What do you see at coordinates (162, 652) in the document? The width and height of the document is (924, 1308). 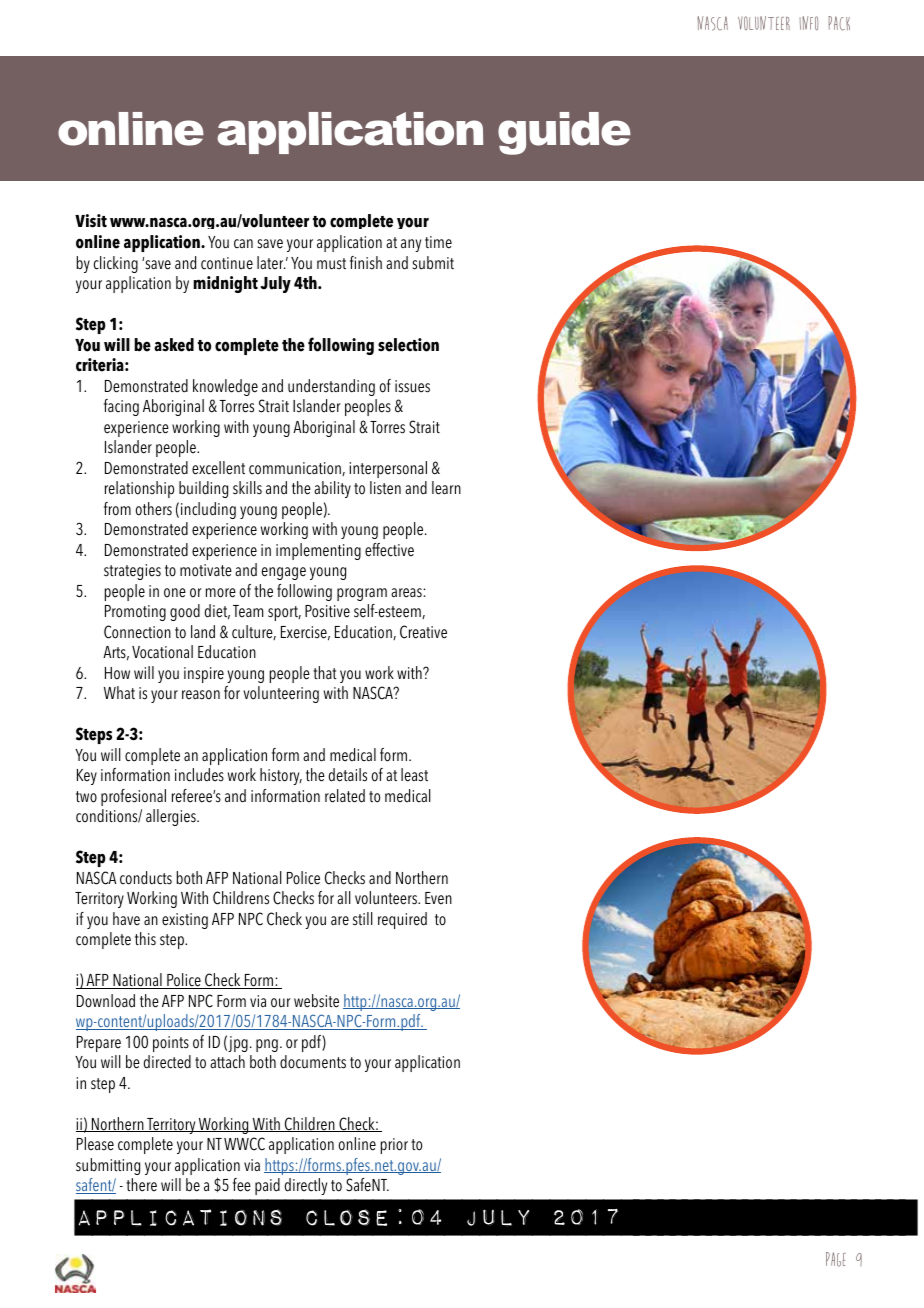 I see `Vocational` at bounding box center [162, 652].
